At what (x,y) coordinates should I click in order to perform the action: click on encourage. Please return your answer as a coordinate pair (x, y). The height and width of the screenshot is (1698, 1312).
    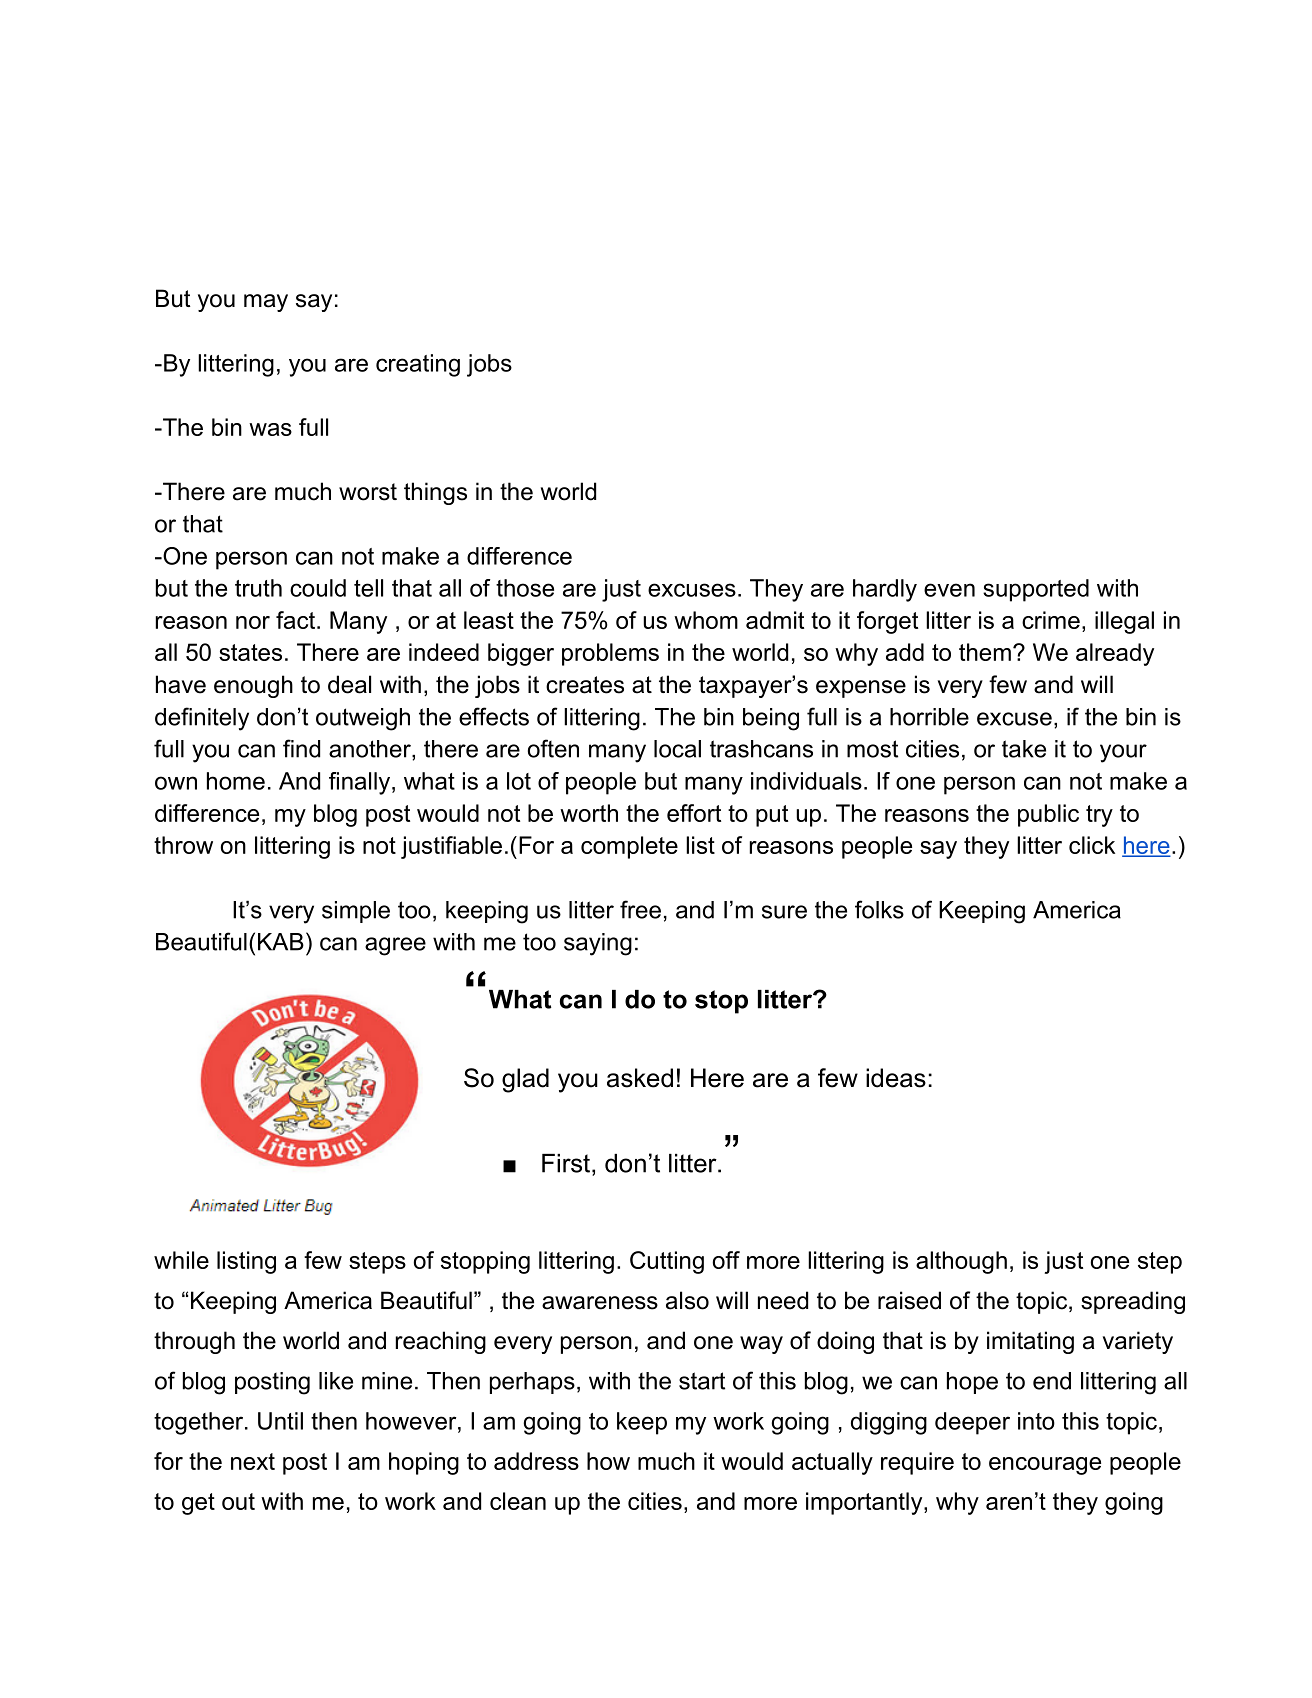
    Looking at the image, I should click on (1045, 1466).
